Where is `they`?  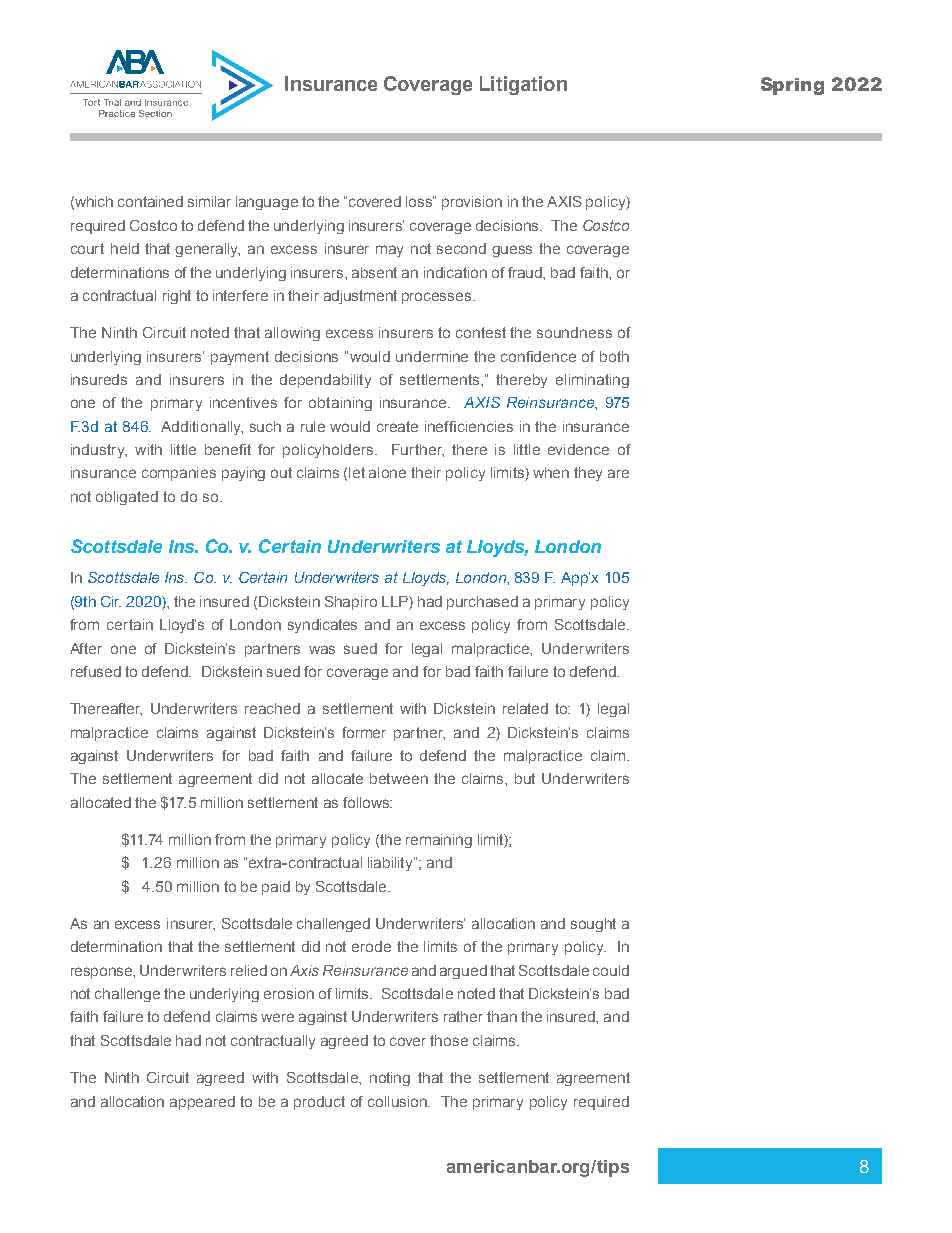 they is located at coordinates (588, 474).
